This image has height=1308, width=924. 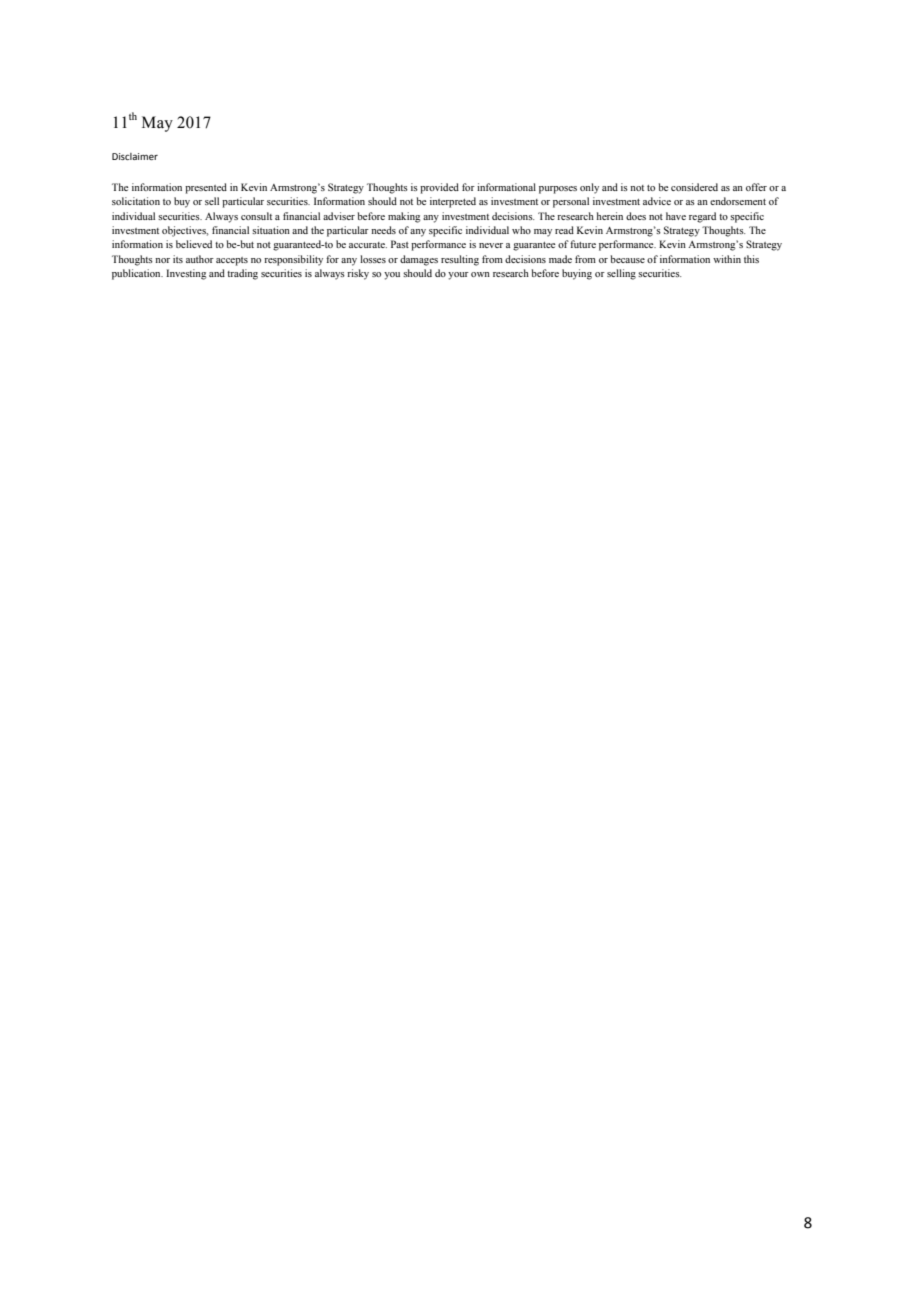 I want to click on Investing, so click(x=186, y=274).
